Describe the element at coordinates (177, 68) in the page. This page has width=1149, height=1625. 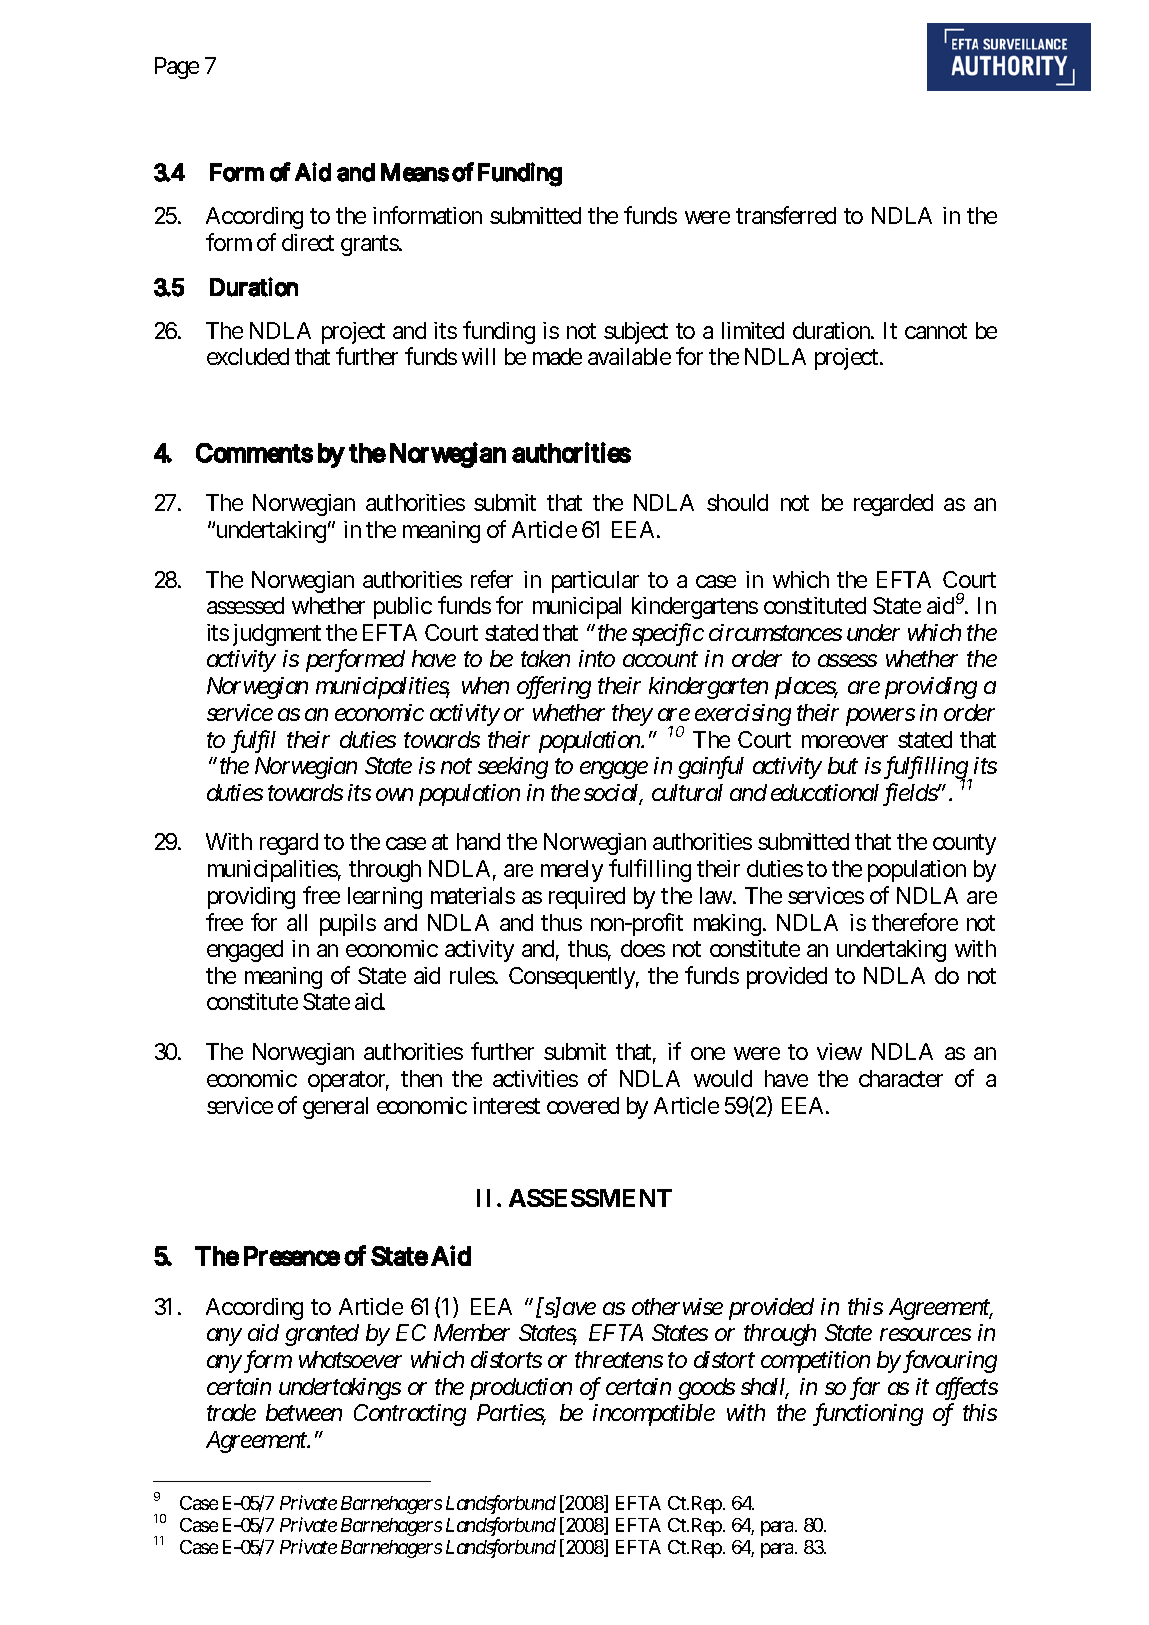
I see `Page` at that location.
